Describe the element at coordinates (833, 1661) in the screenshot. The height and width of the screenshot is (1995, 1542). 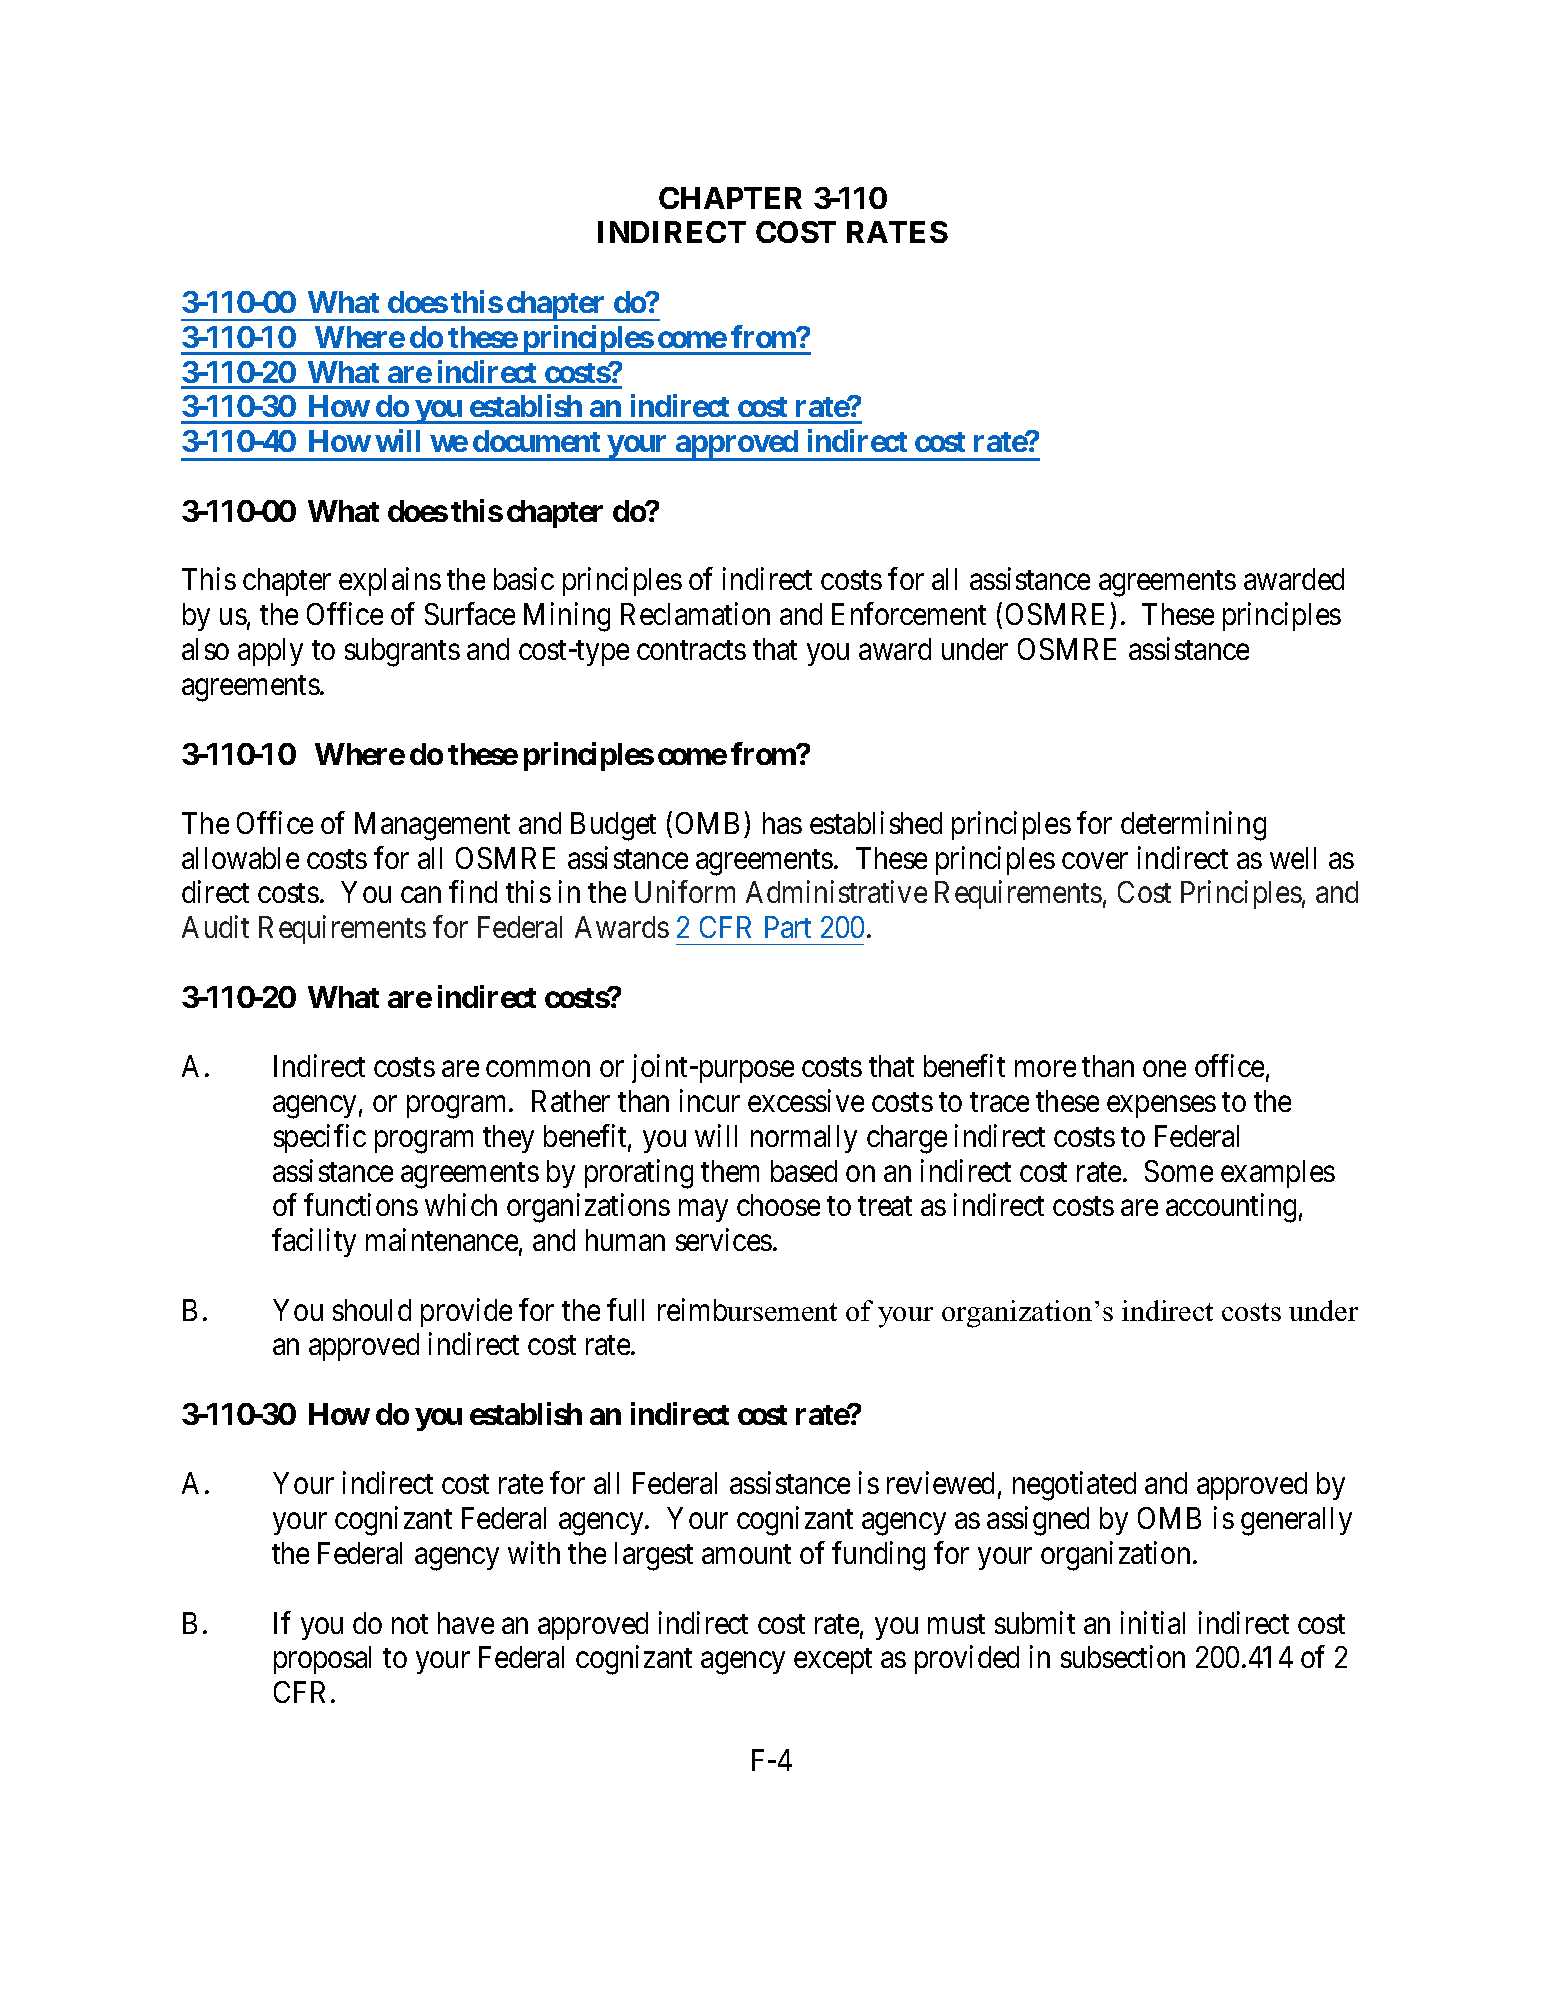
I see `except` at that location.
